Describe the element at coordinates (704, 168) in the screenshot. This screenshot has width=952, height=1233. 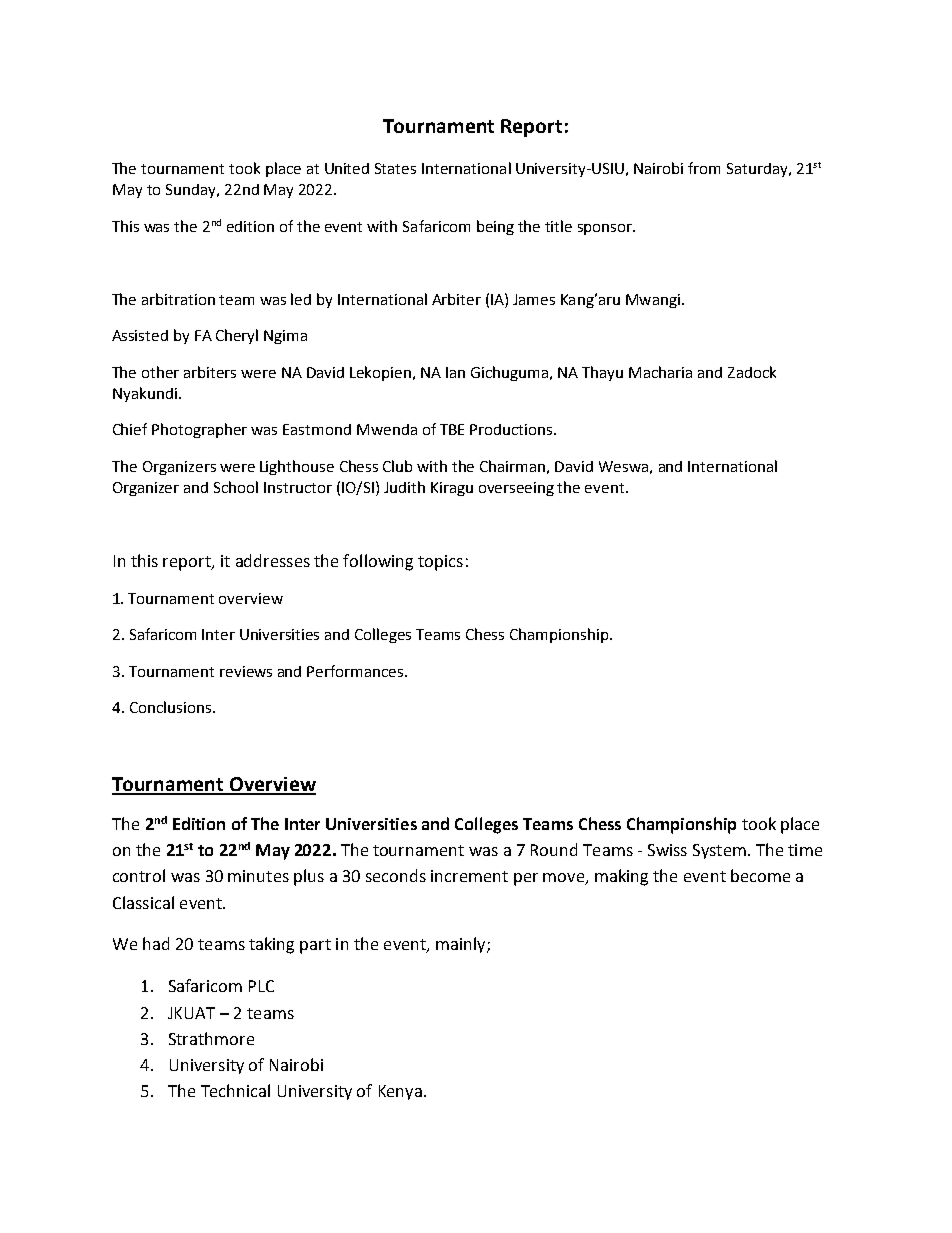
I see `from` at that location.
